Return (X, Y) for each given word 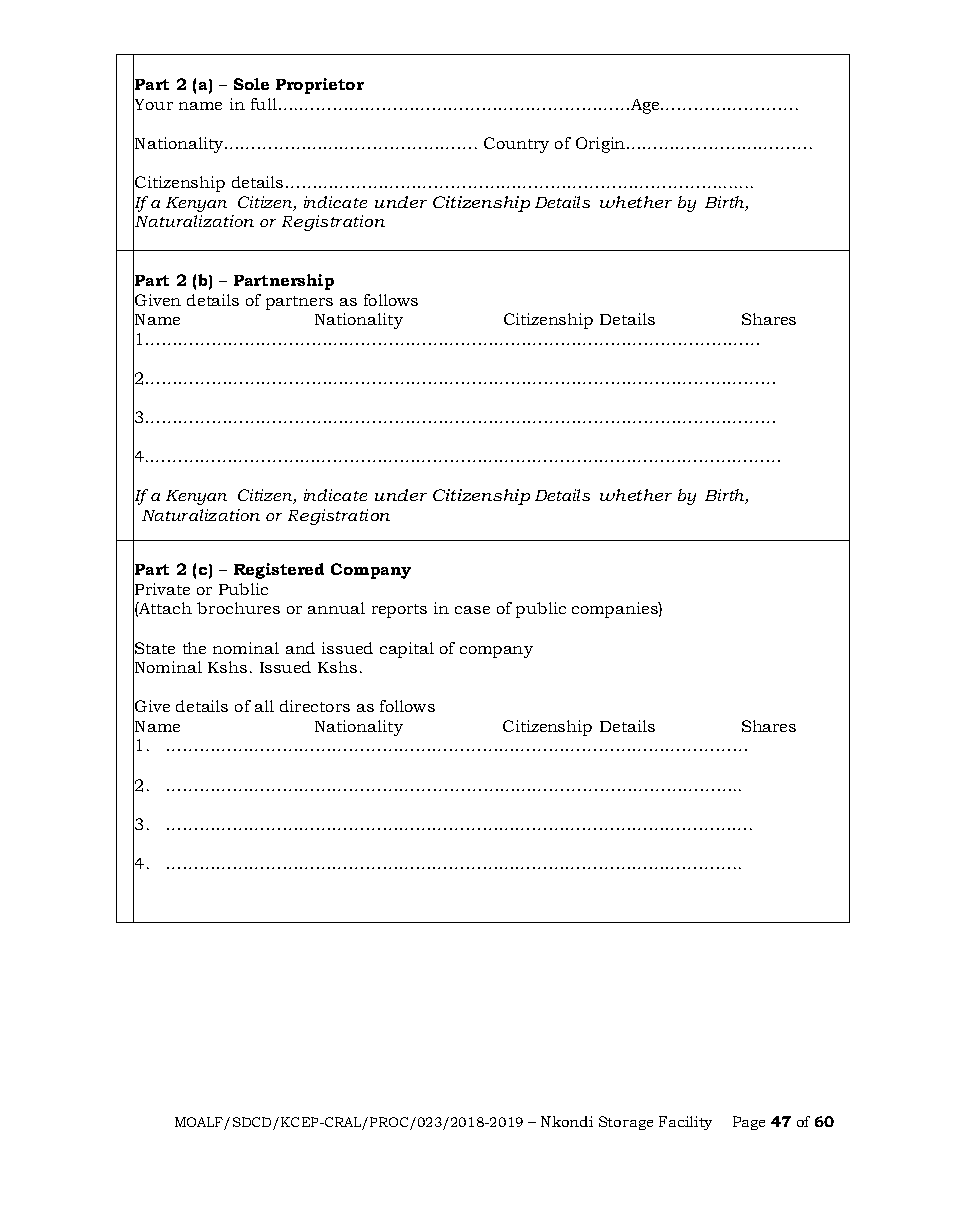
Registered (279, 571)
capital (407, 650)
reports (399, 611)
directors (315, 706)
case (472, 610)
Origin (602, 145)
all (264, 706)
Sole (251, 84)
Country (516, 145)
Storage (626, 1123)
